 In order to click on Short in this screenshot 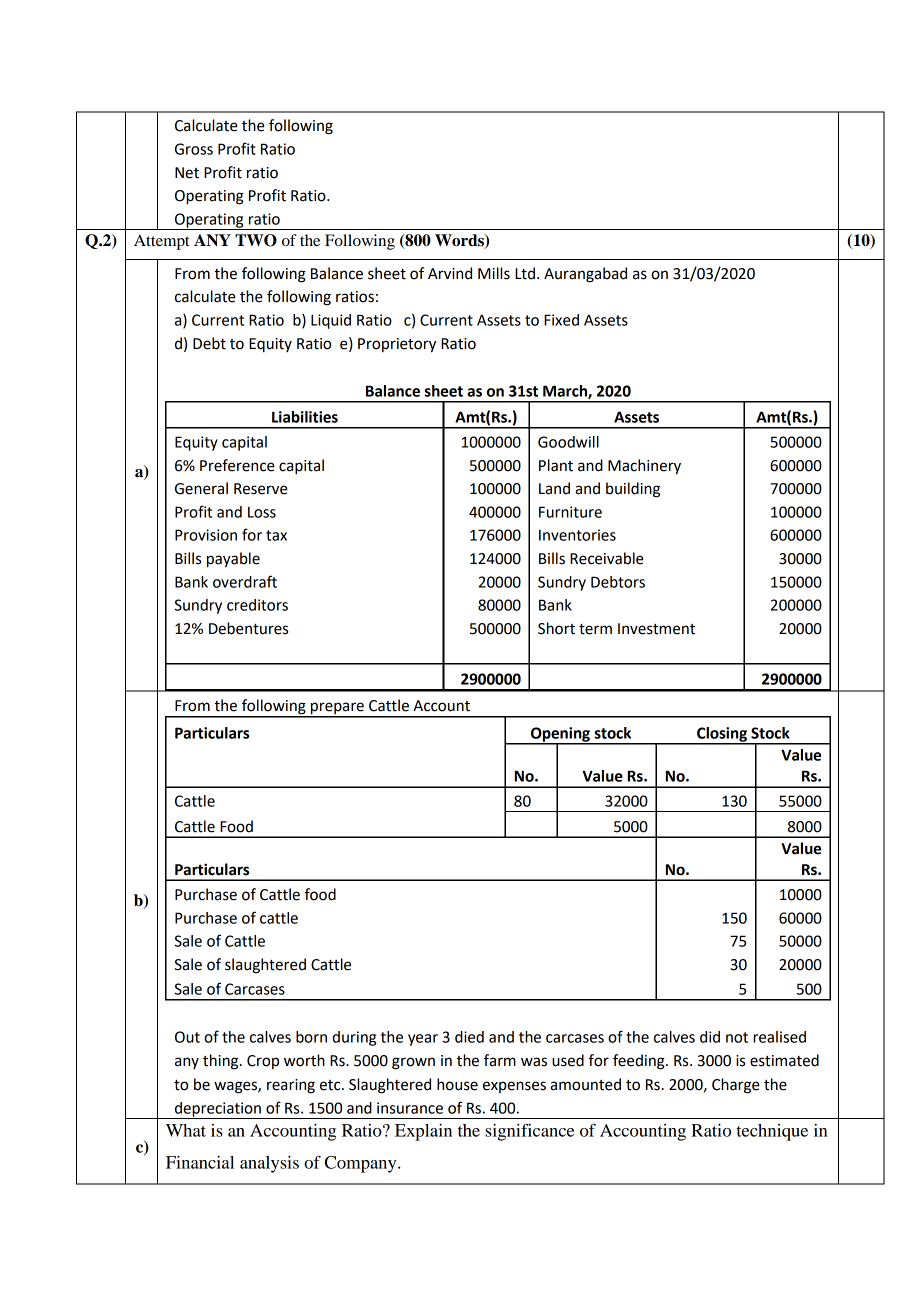, I will do `click(556, 628)`.
